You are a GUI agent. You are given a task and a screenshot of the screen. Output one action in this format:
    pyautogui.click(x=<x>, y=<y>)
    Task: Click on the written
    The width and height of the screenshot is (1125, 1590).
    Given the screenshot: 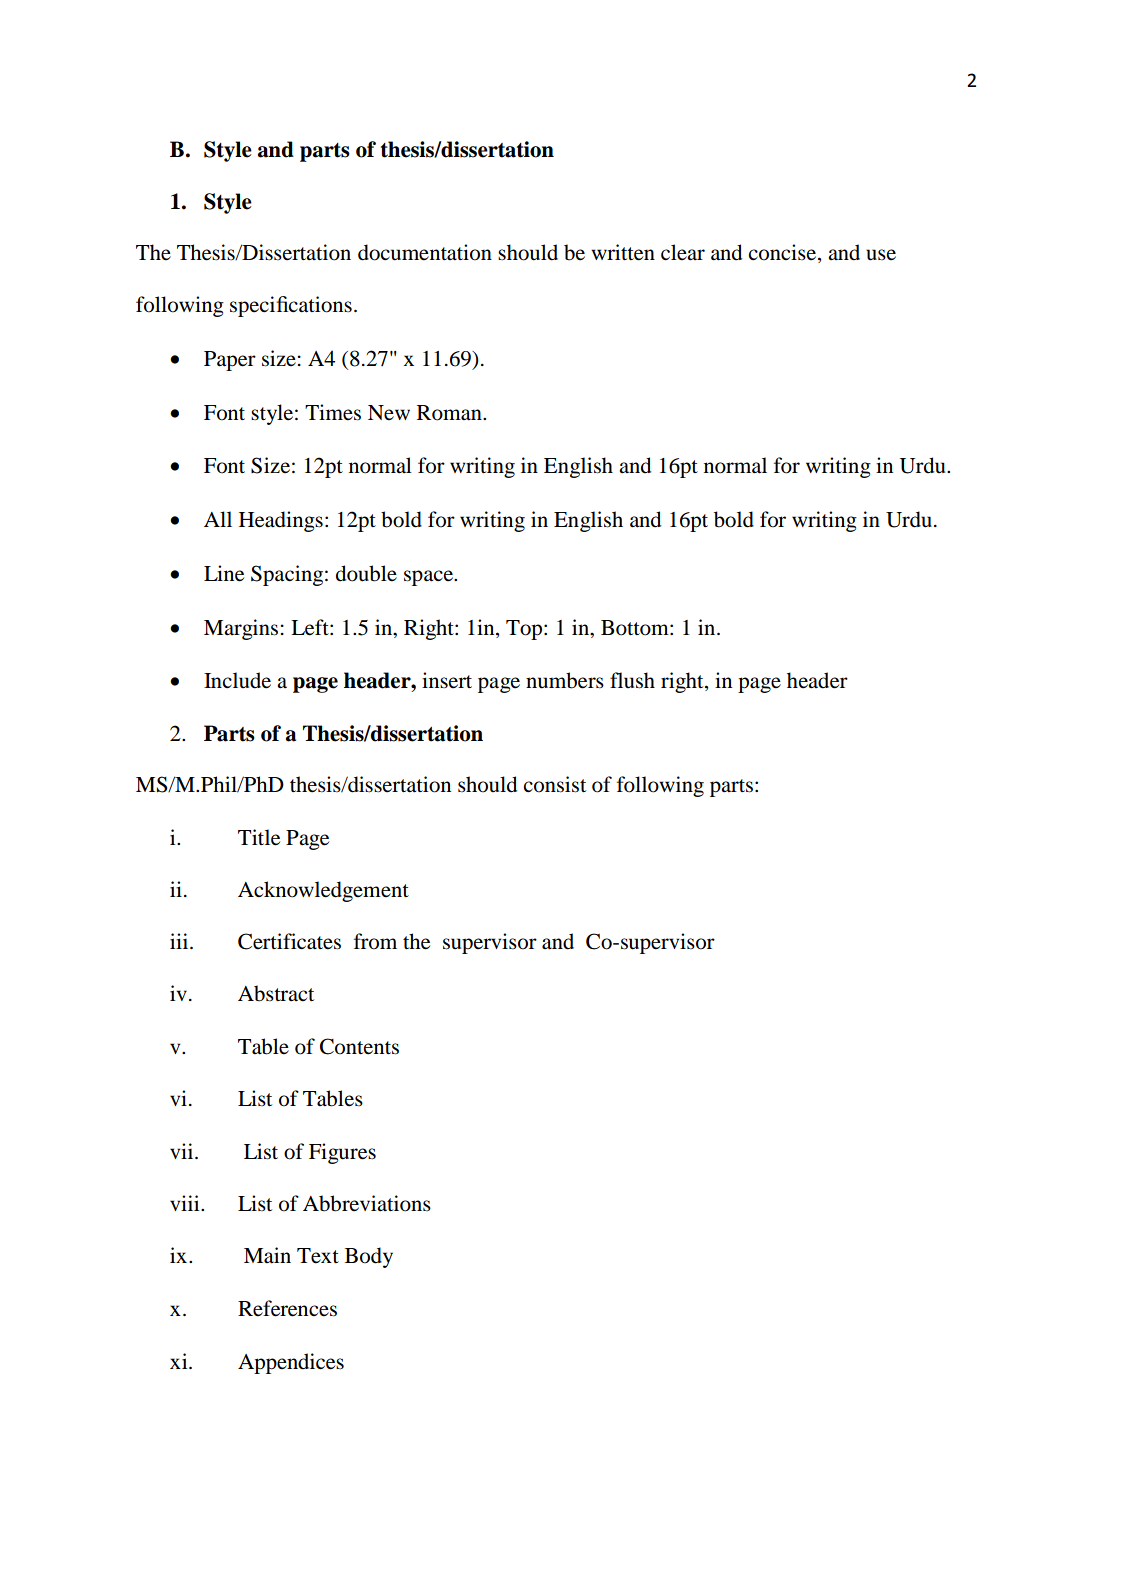 What is the action you would take?
    pyautogui.click(x=623, y=252)
